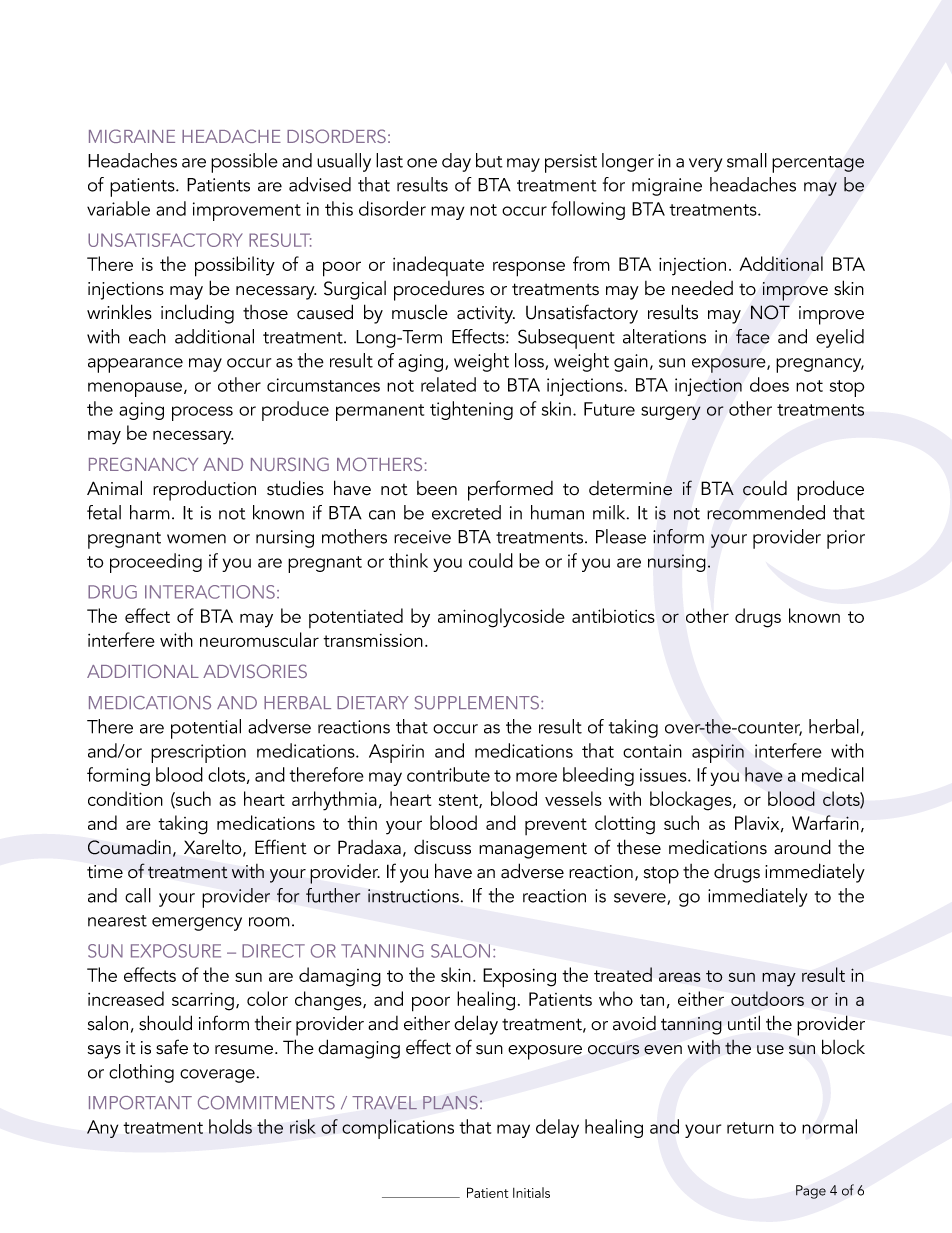  I want to click on possible, so click(244, 163).
